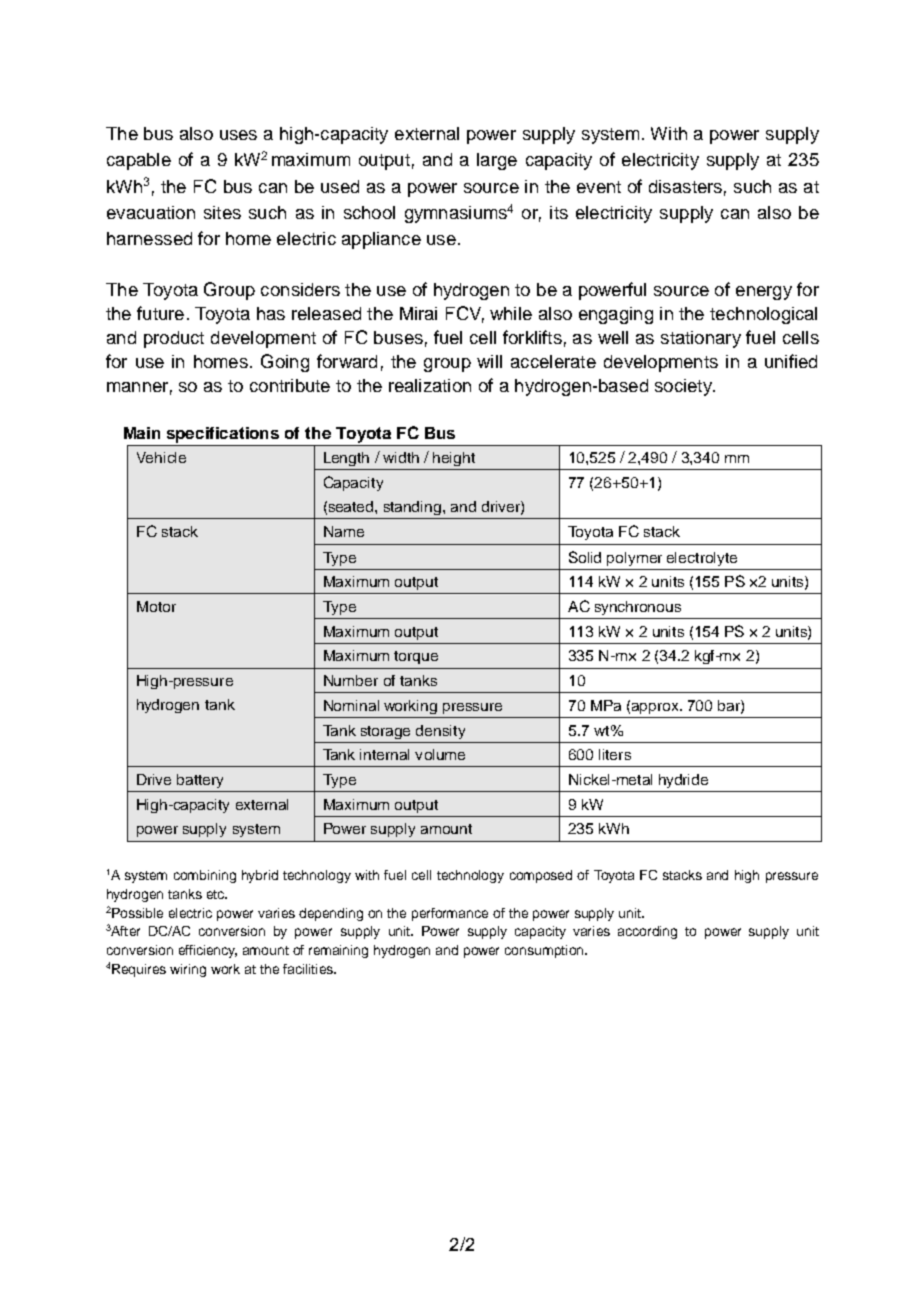 This page has width=924, height=1308. Describe the element at coordinates (208, 951) in the page. I see `efficiency` at that location.
